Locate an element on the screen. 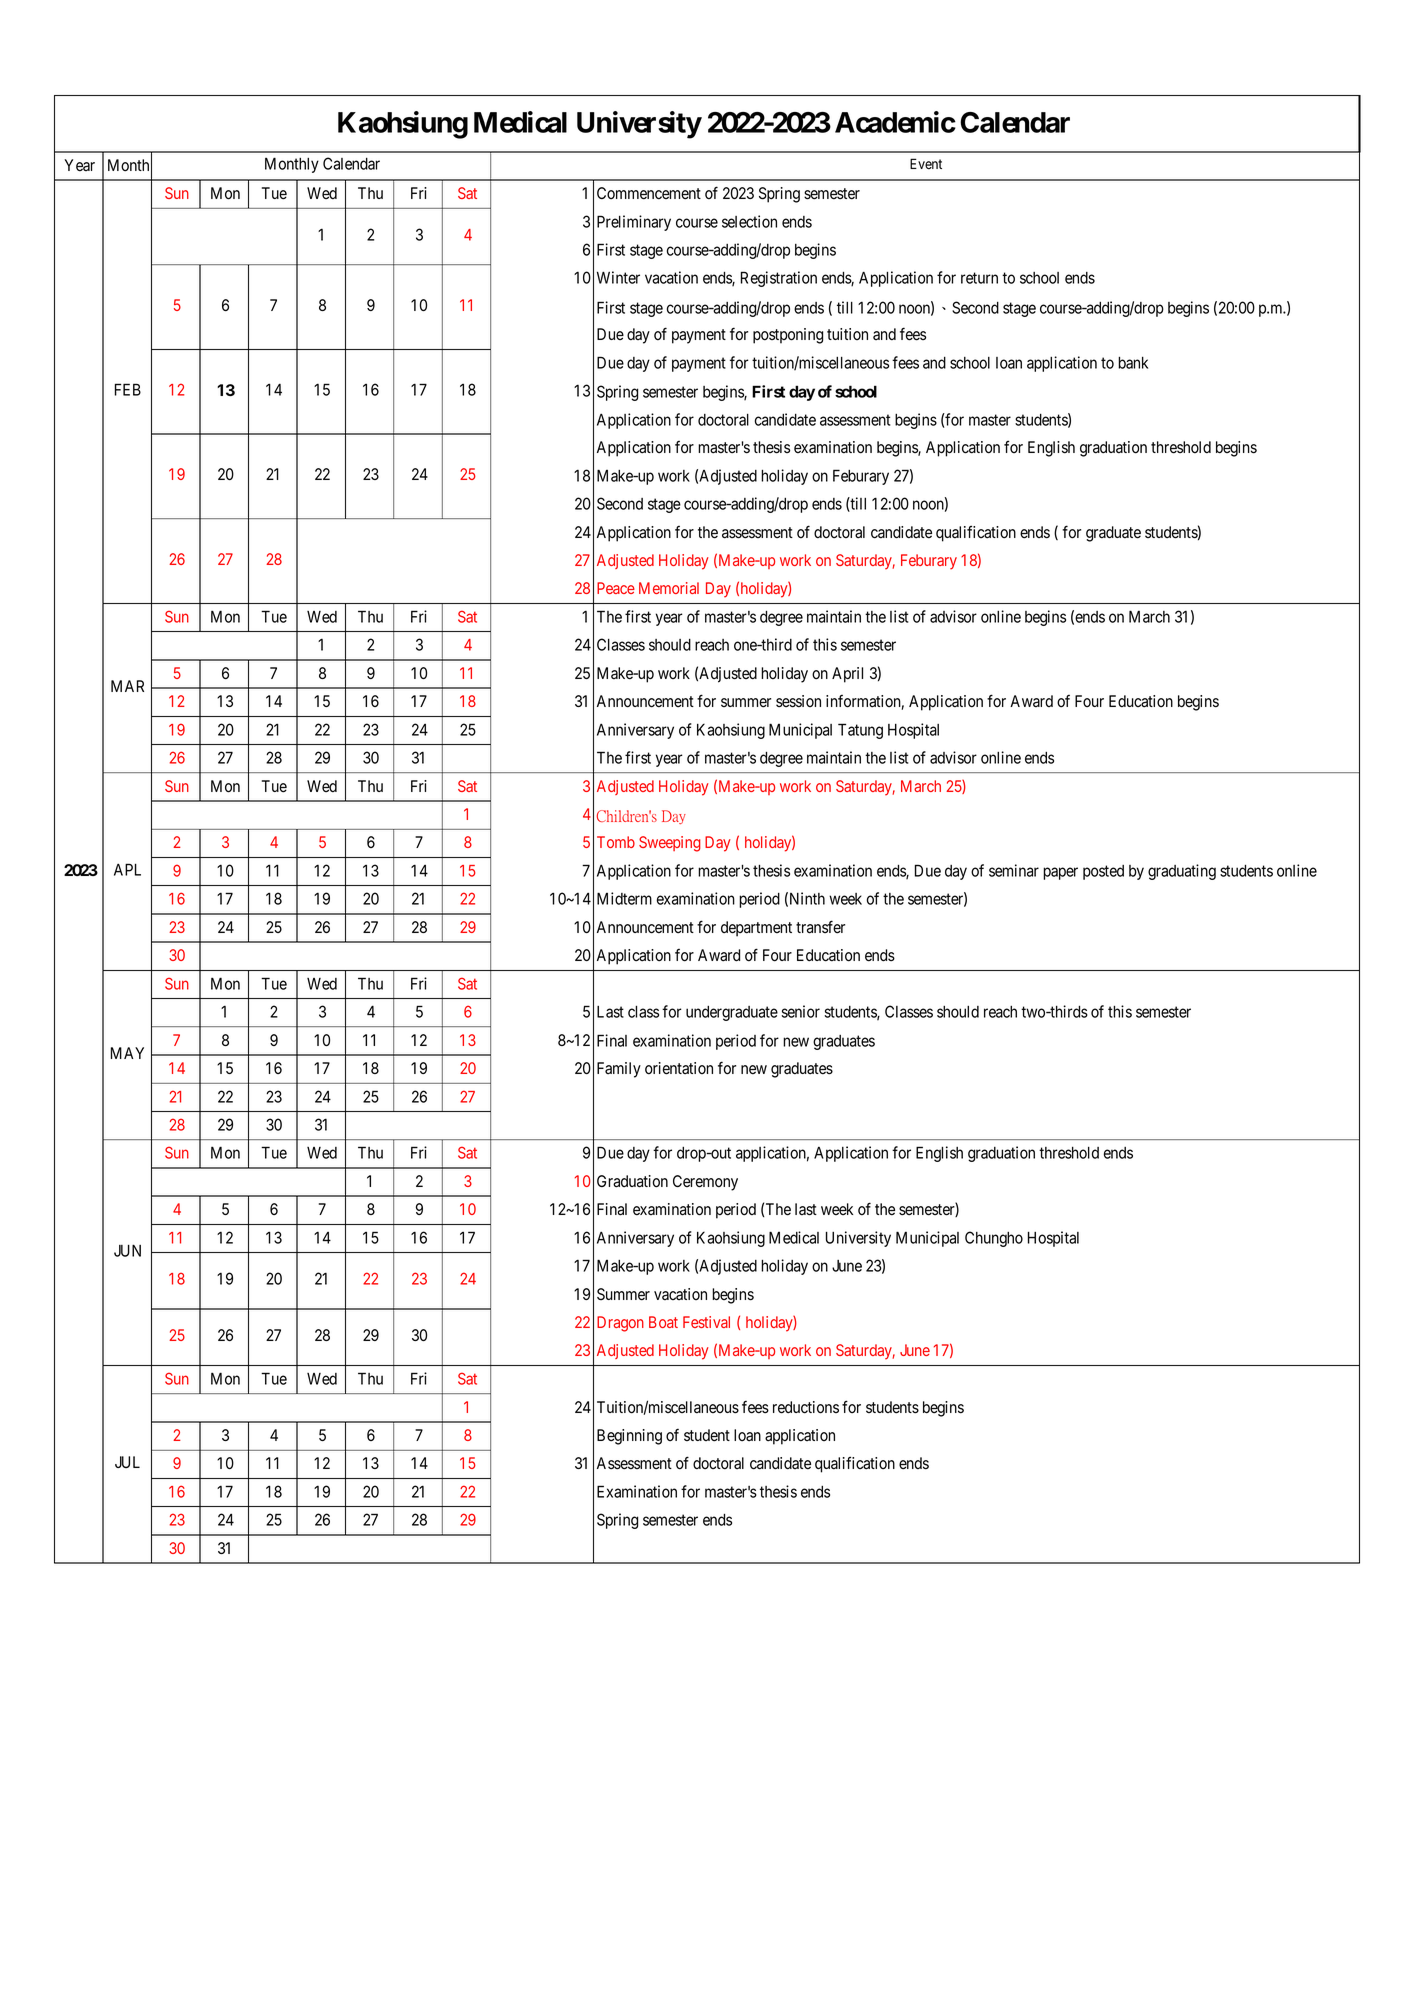 Image resolution: width=1414 pixels, height=2000 pixels. Event is located at coordinates (926, 163).
